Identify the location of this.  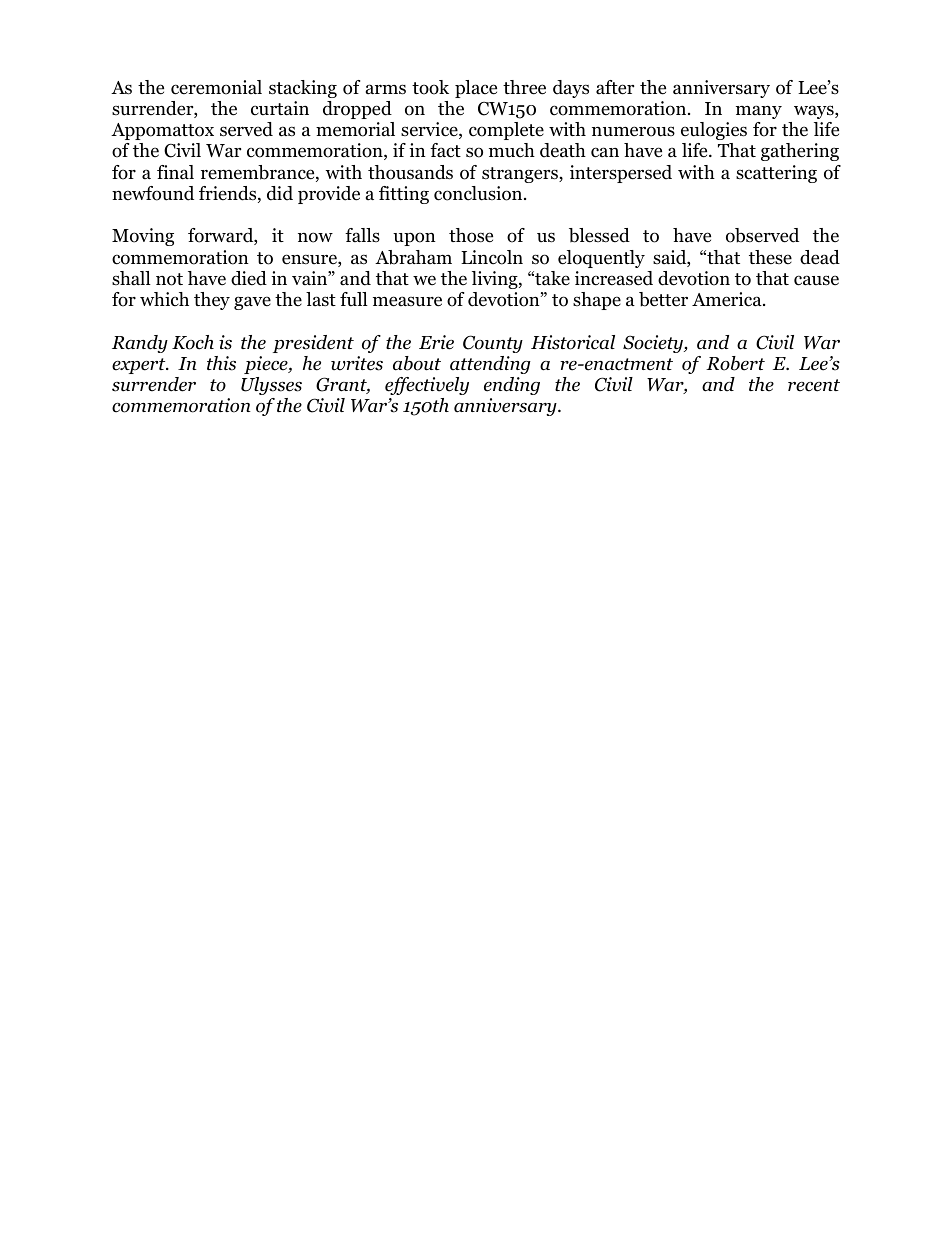
(221, 363).
